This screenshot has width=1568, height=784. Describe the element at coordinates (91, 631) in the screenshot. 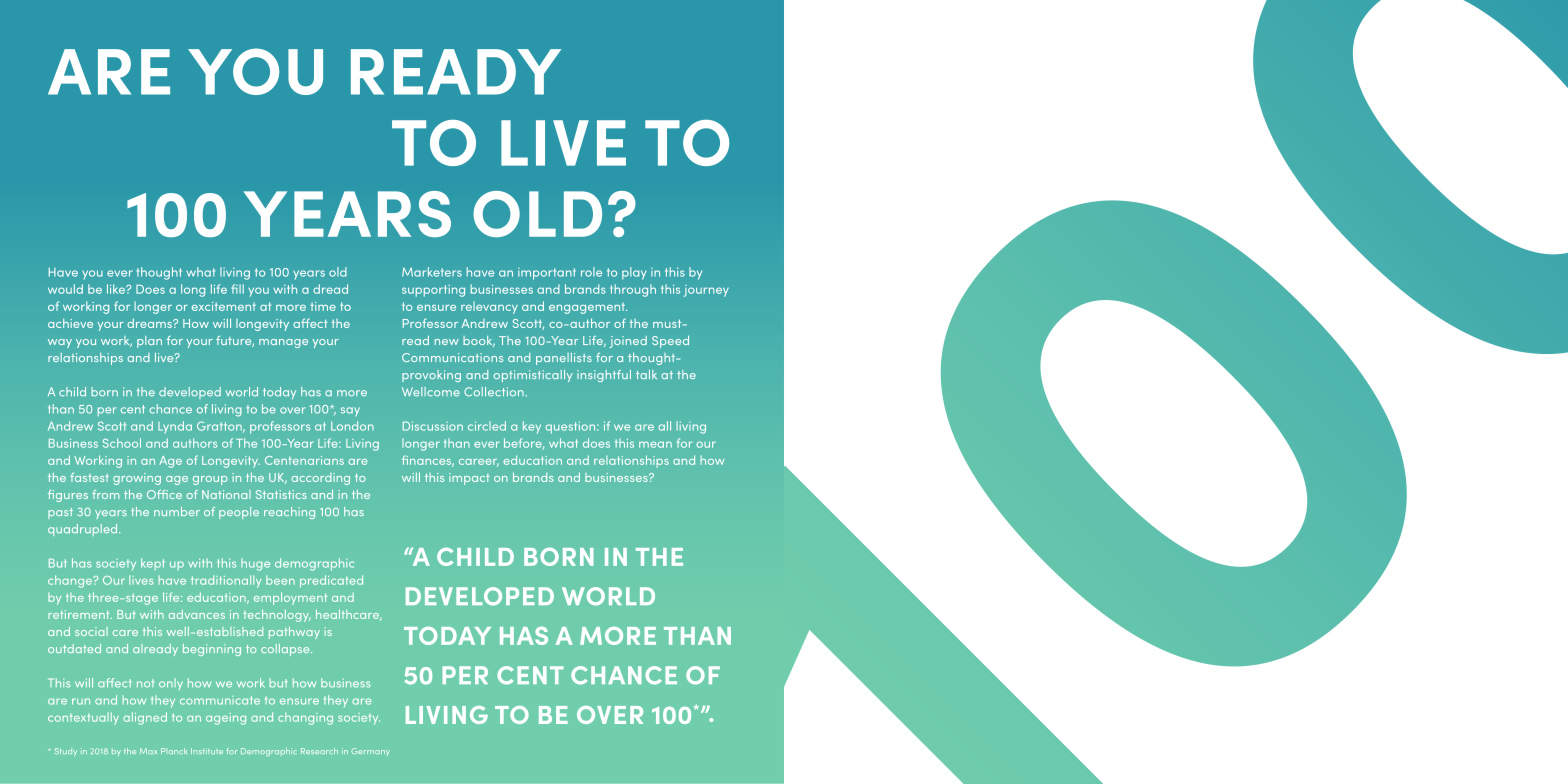

I see `social` at that location.
